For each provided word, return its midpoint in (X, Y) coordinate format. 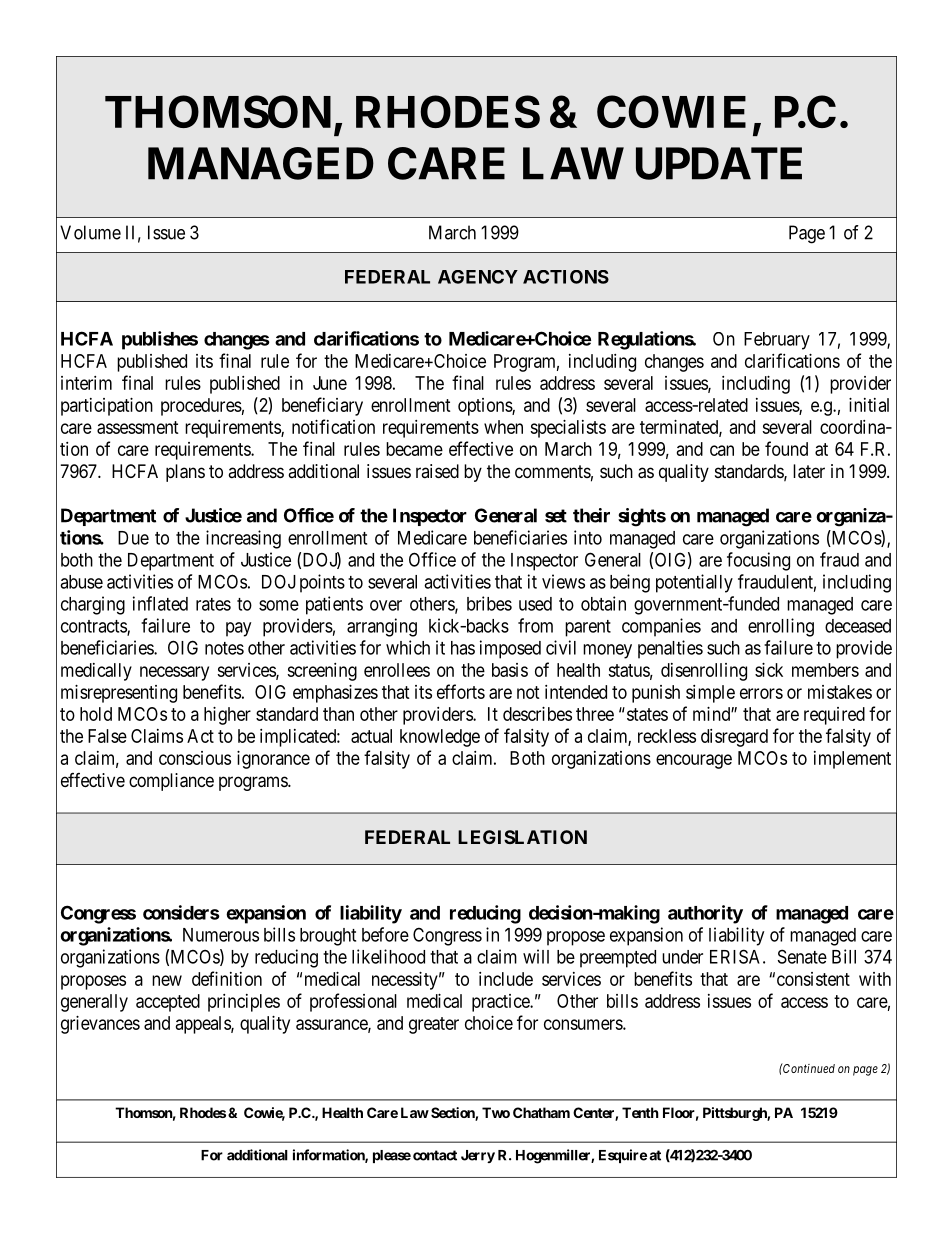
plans (185, 473)
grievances (100, 1025)
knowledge (440, 738)
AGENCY (478, 277)
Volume (90, 232)
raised (437, 471)
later (809, 471)
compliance (171, 782)
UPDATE (719, 163)
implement (852, 760)
